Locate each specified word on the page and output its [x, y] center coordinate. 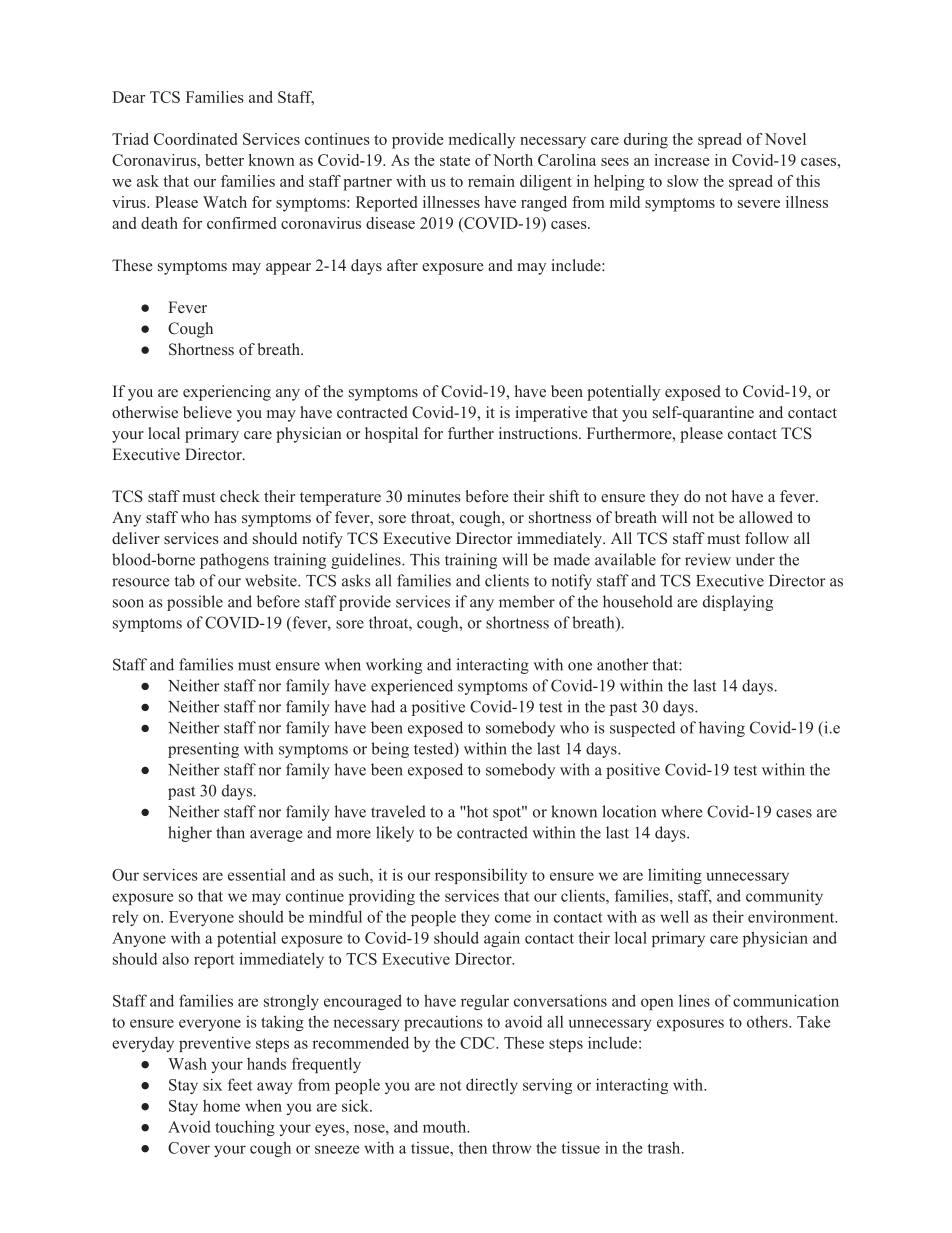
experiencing [227, 393]
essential [257, 874]
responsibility [481, 876]
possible [195, 603]
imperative [552, 414]
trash [665, 1148]
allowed [766, 517]
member [527, 601]
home [221, 1106]
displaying [738, 603]
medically [482, 141]
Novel [785, 139]
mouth [446, 1127]
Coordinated [195, 139]
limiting [675, 876]
